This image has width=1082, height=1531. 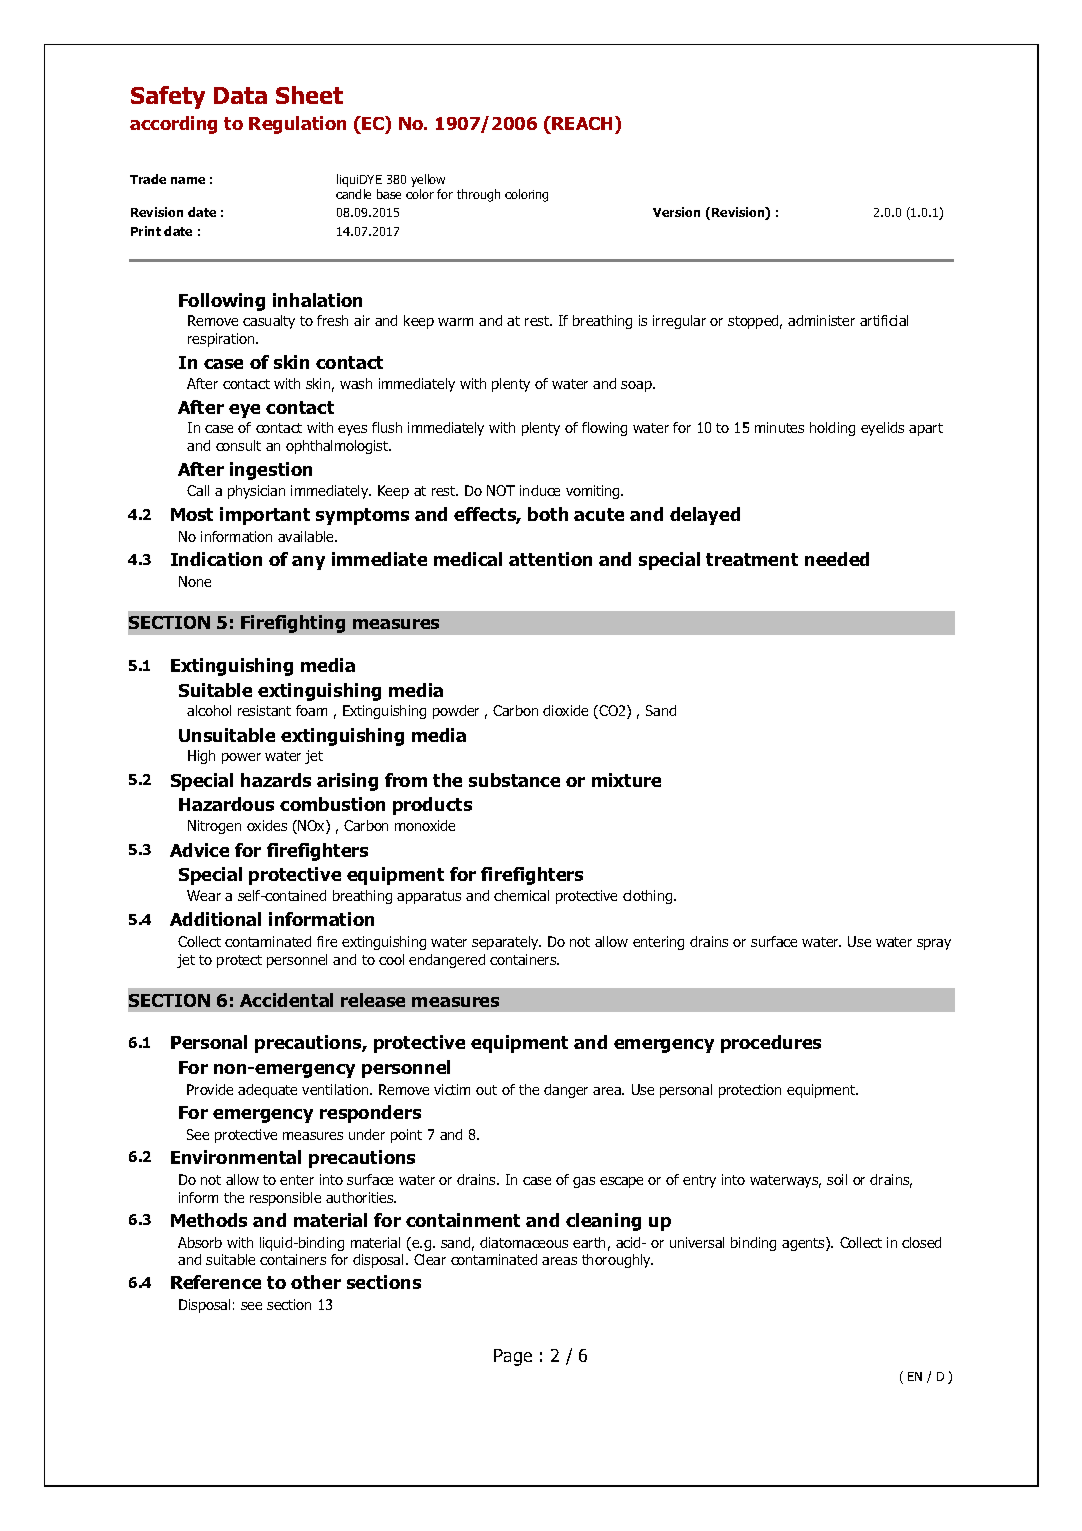 What do you see at coordinates (486, 1090) in the image?
I see `out` at bounding box center [486, 1090].
